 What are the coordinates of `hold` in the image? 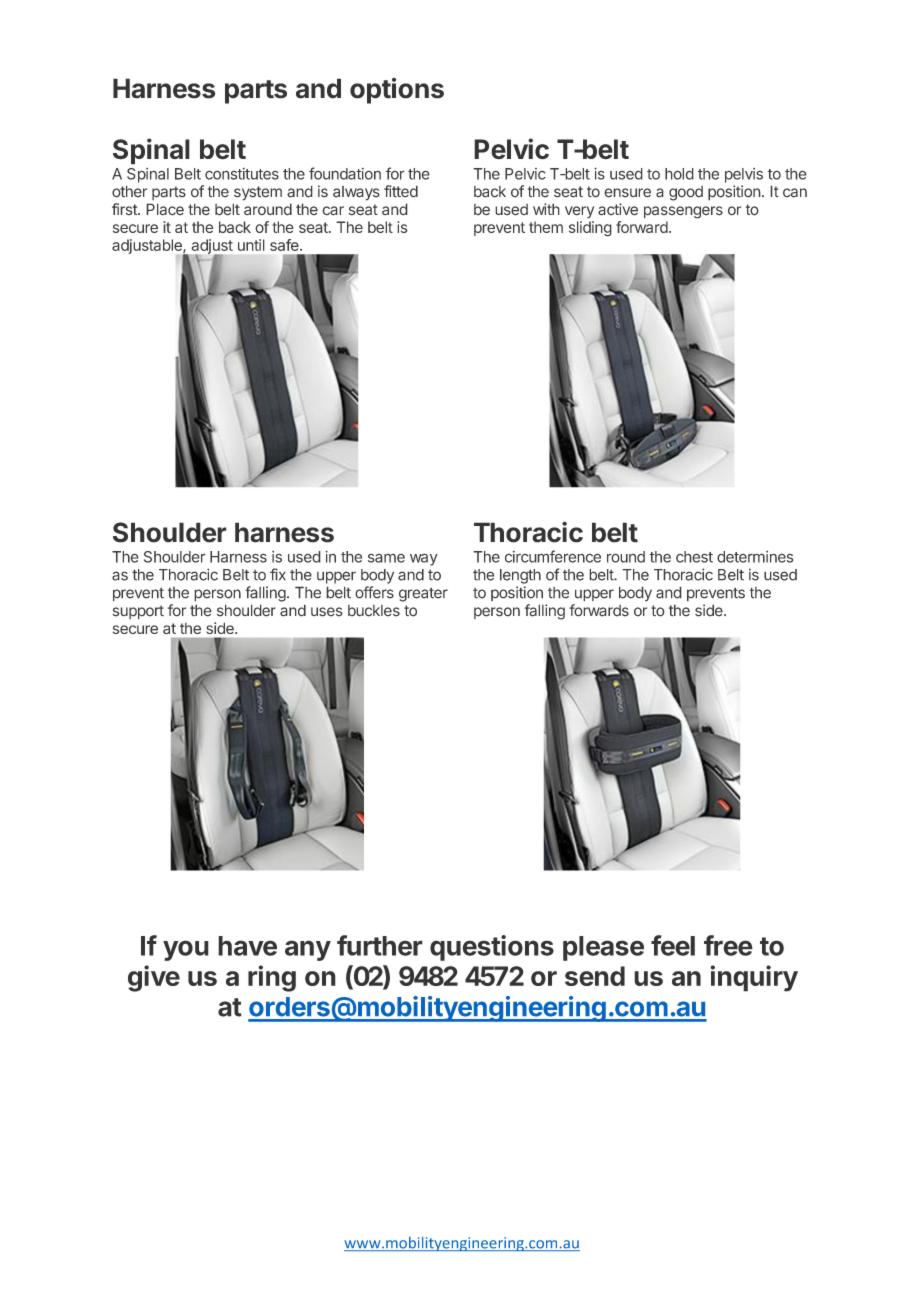 It's located at (679, 174).
